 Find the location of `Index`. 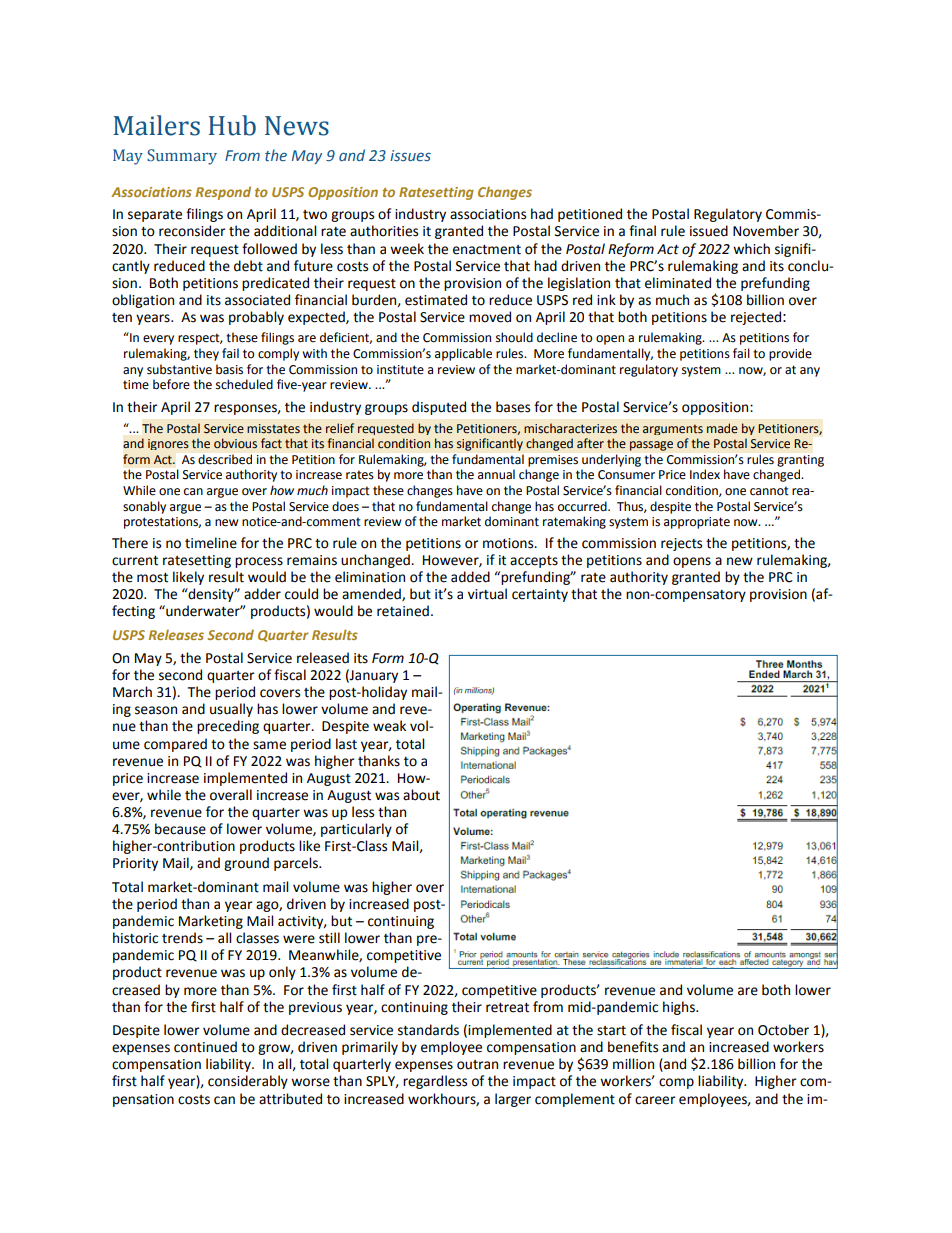

Index is located at coordinates (705, 474).
